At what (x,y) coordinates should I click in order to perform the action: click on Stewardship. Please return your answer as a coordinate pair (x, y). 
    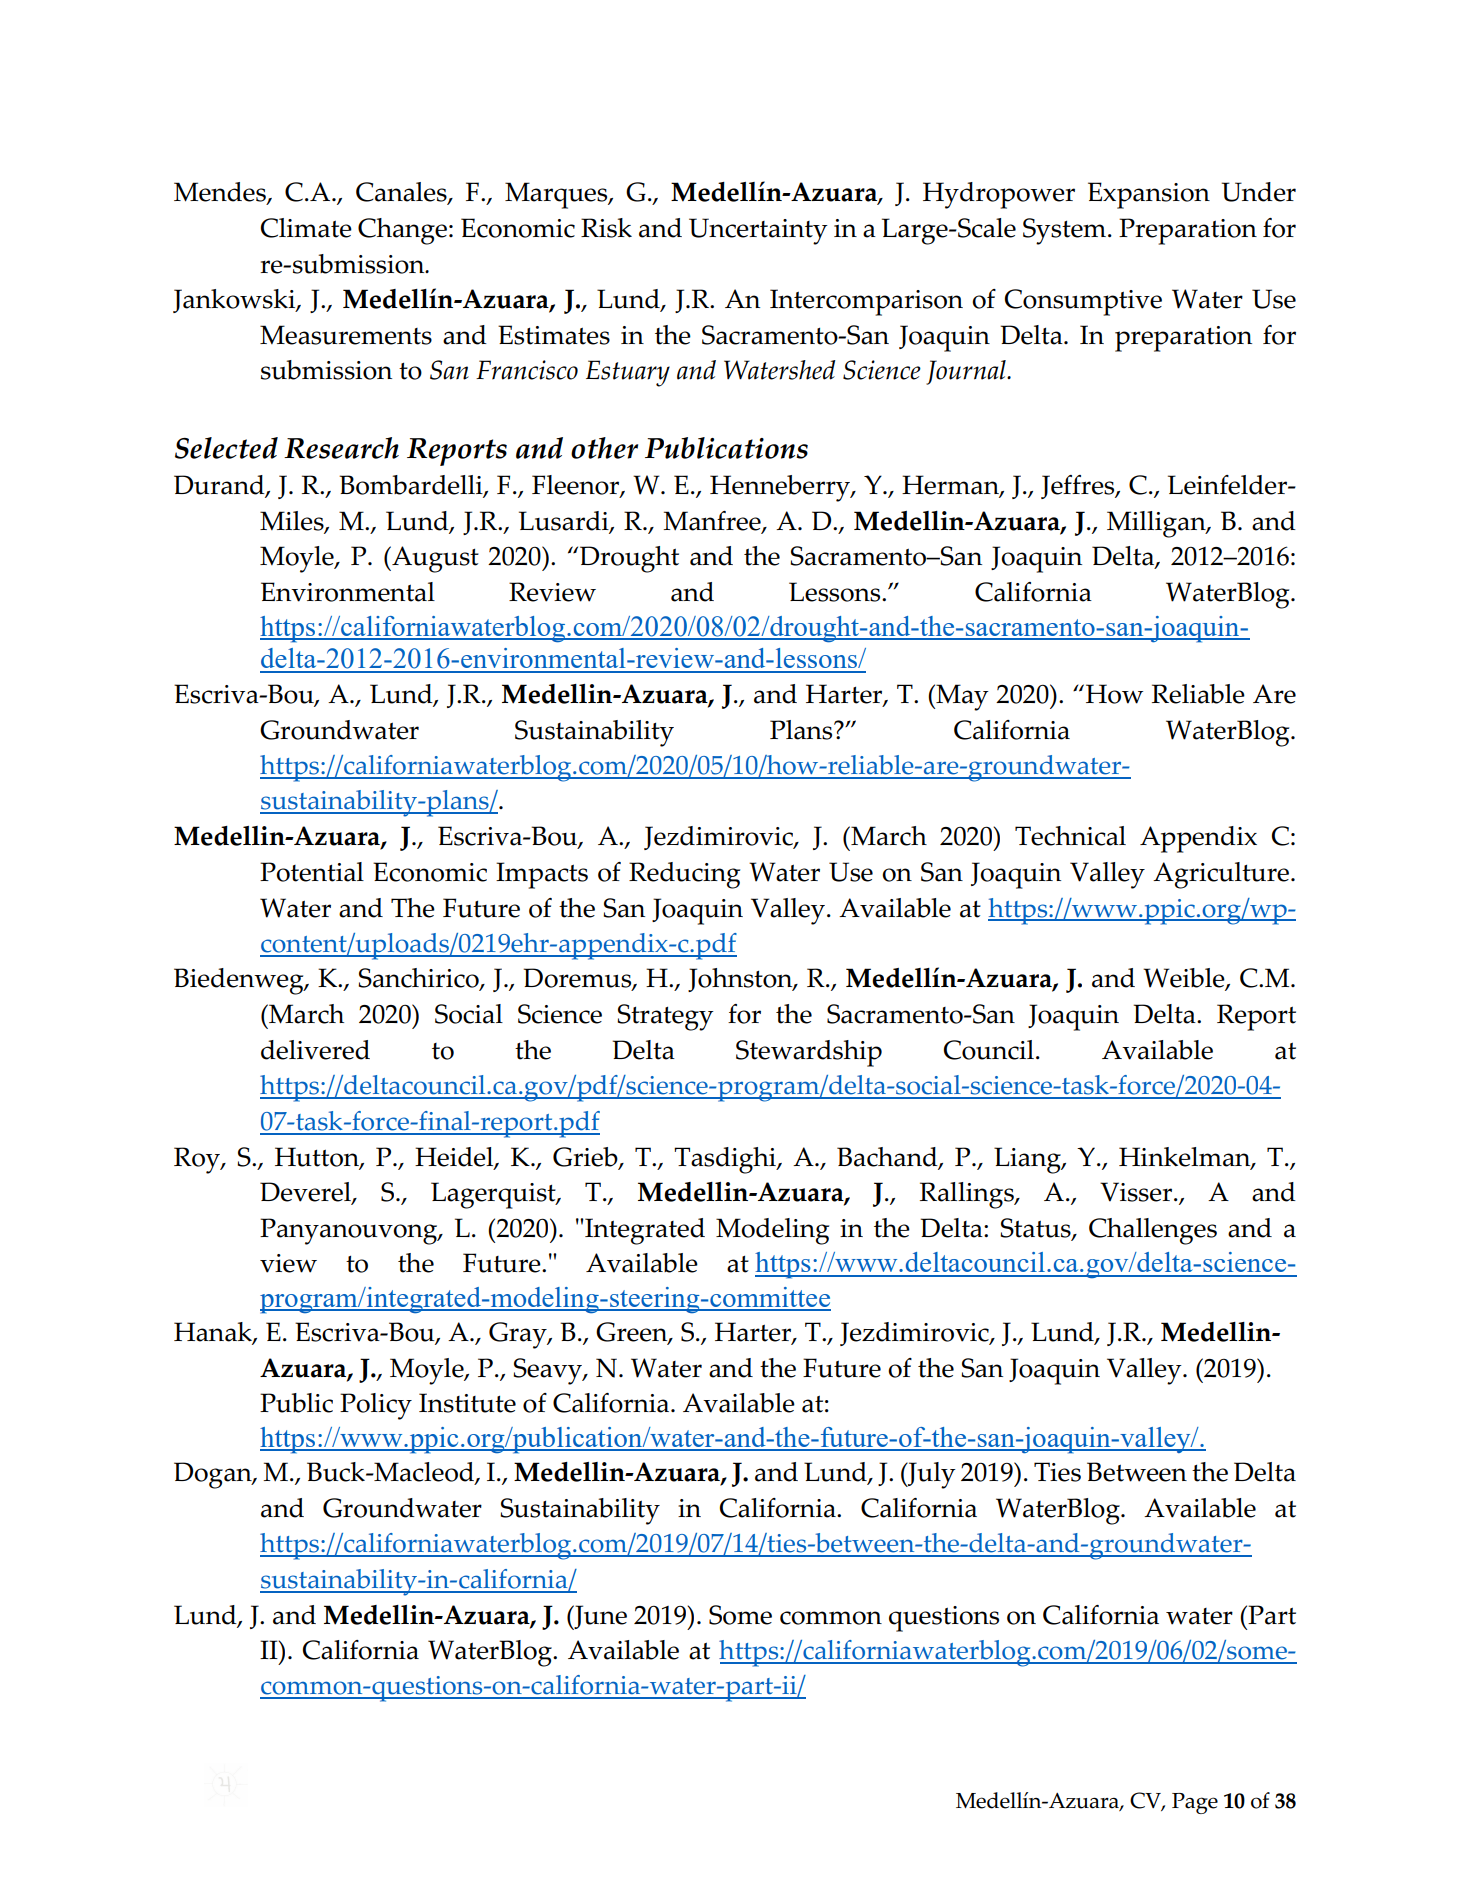
    Looking at the image, I should click on (809, 1053).
